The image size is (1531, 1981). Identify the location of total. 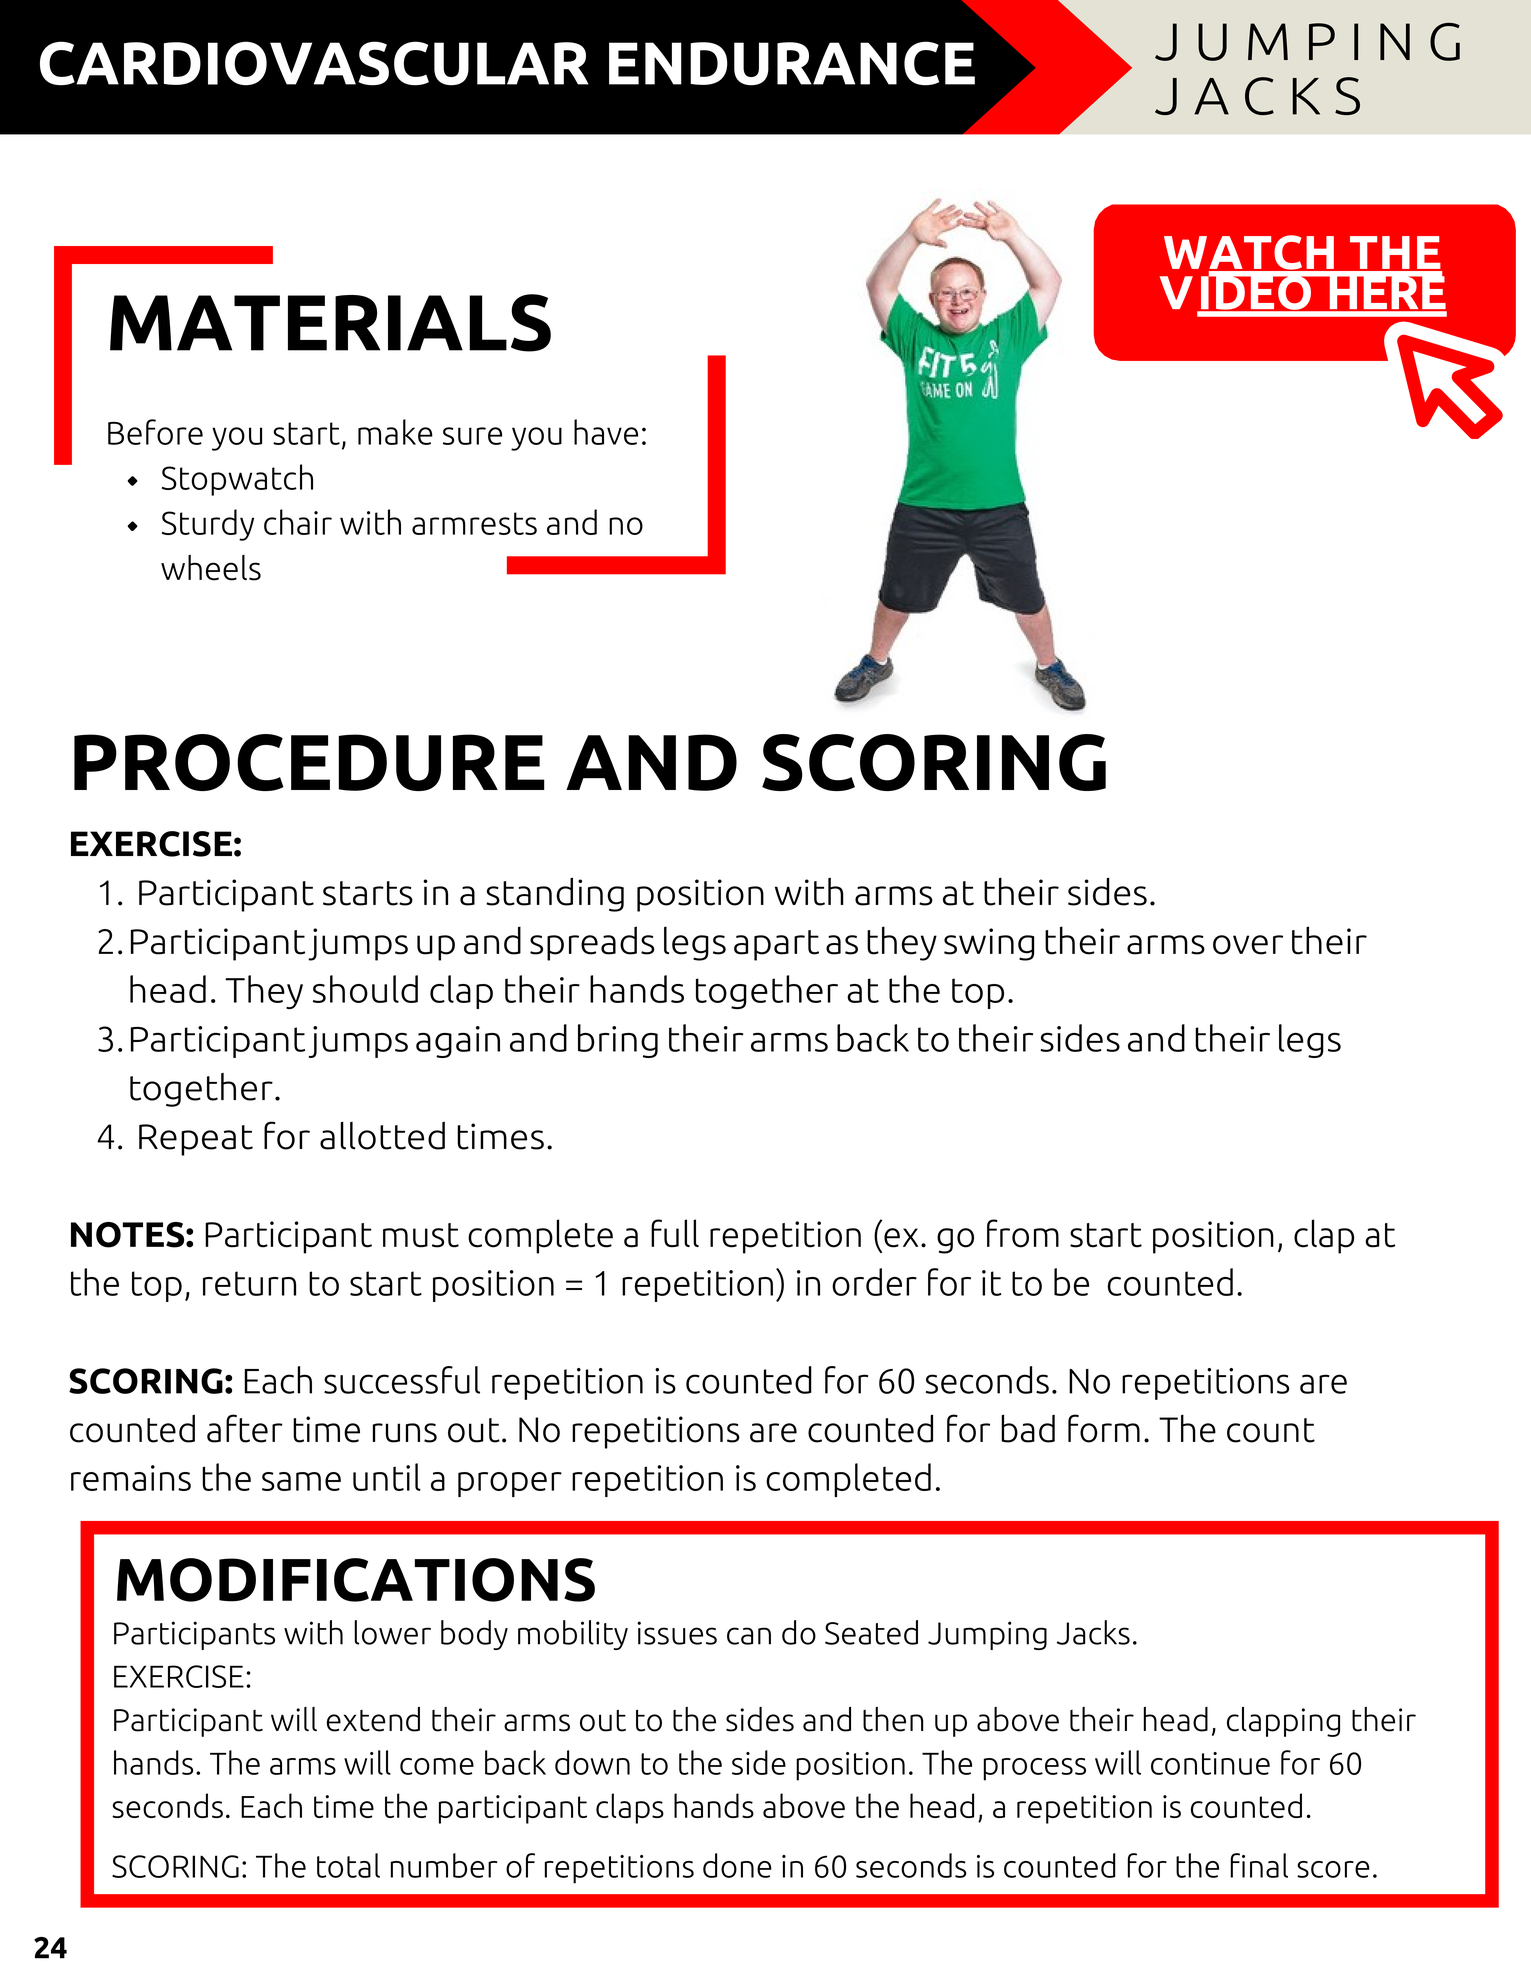
(348, 1865).
